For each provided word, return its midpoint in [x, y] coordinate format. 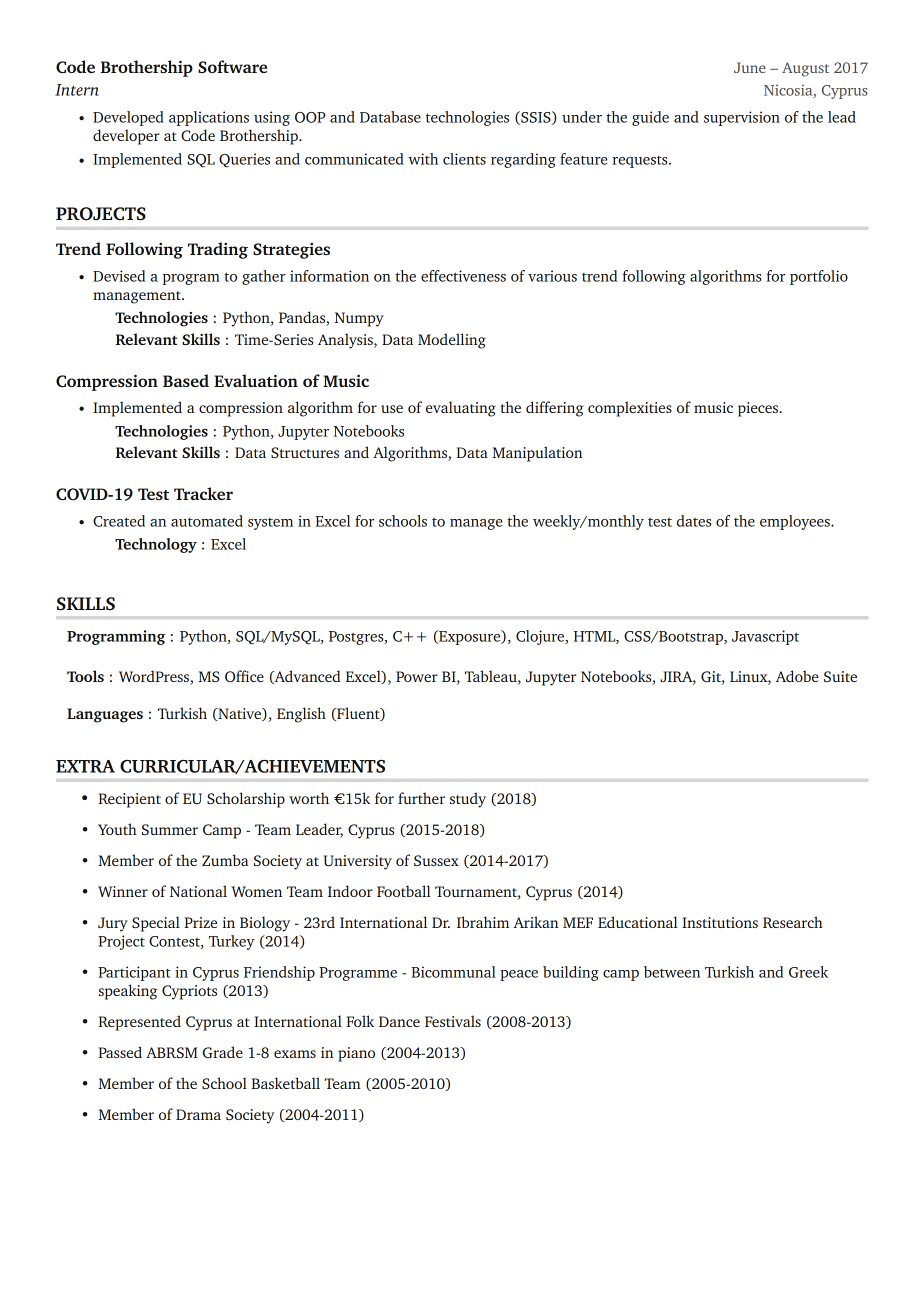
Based [186, 380]
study [468, 800]
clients [464, 159]
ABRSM [172, 1052]
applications [209, 118]
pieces [759, 409]
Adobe [797, 676]
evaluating [461, 409]
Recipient [129, 800]
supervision [742, 118]
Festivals [453, 1021]
